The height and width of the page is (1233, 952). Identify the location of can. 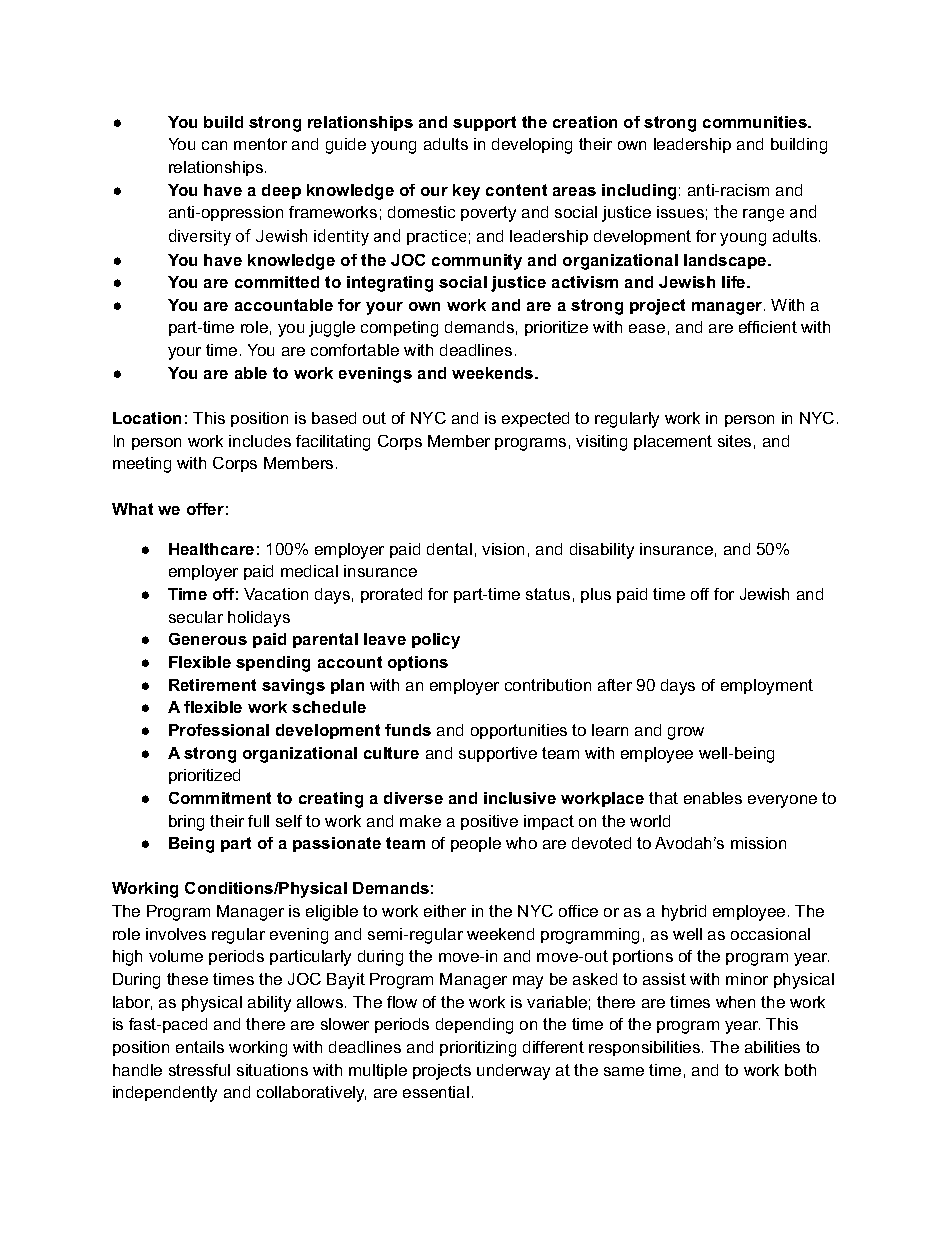
(214, 145).
